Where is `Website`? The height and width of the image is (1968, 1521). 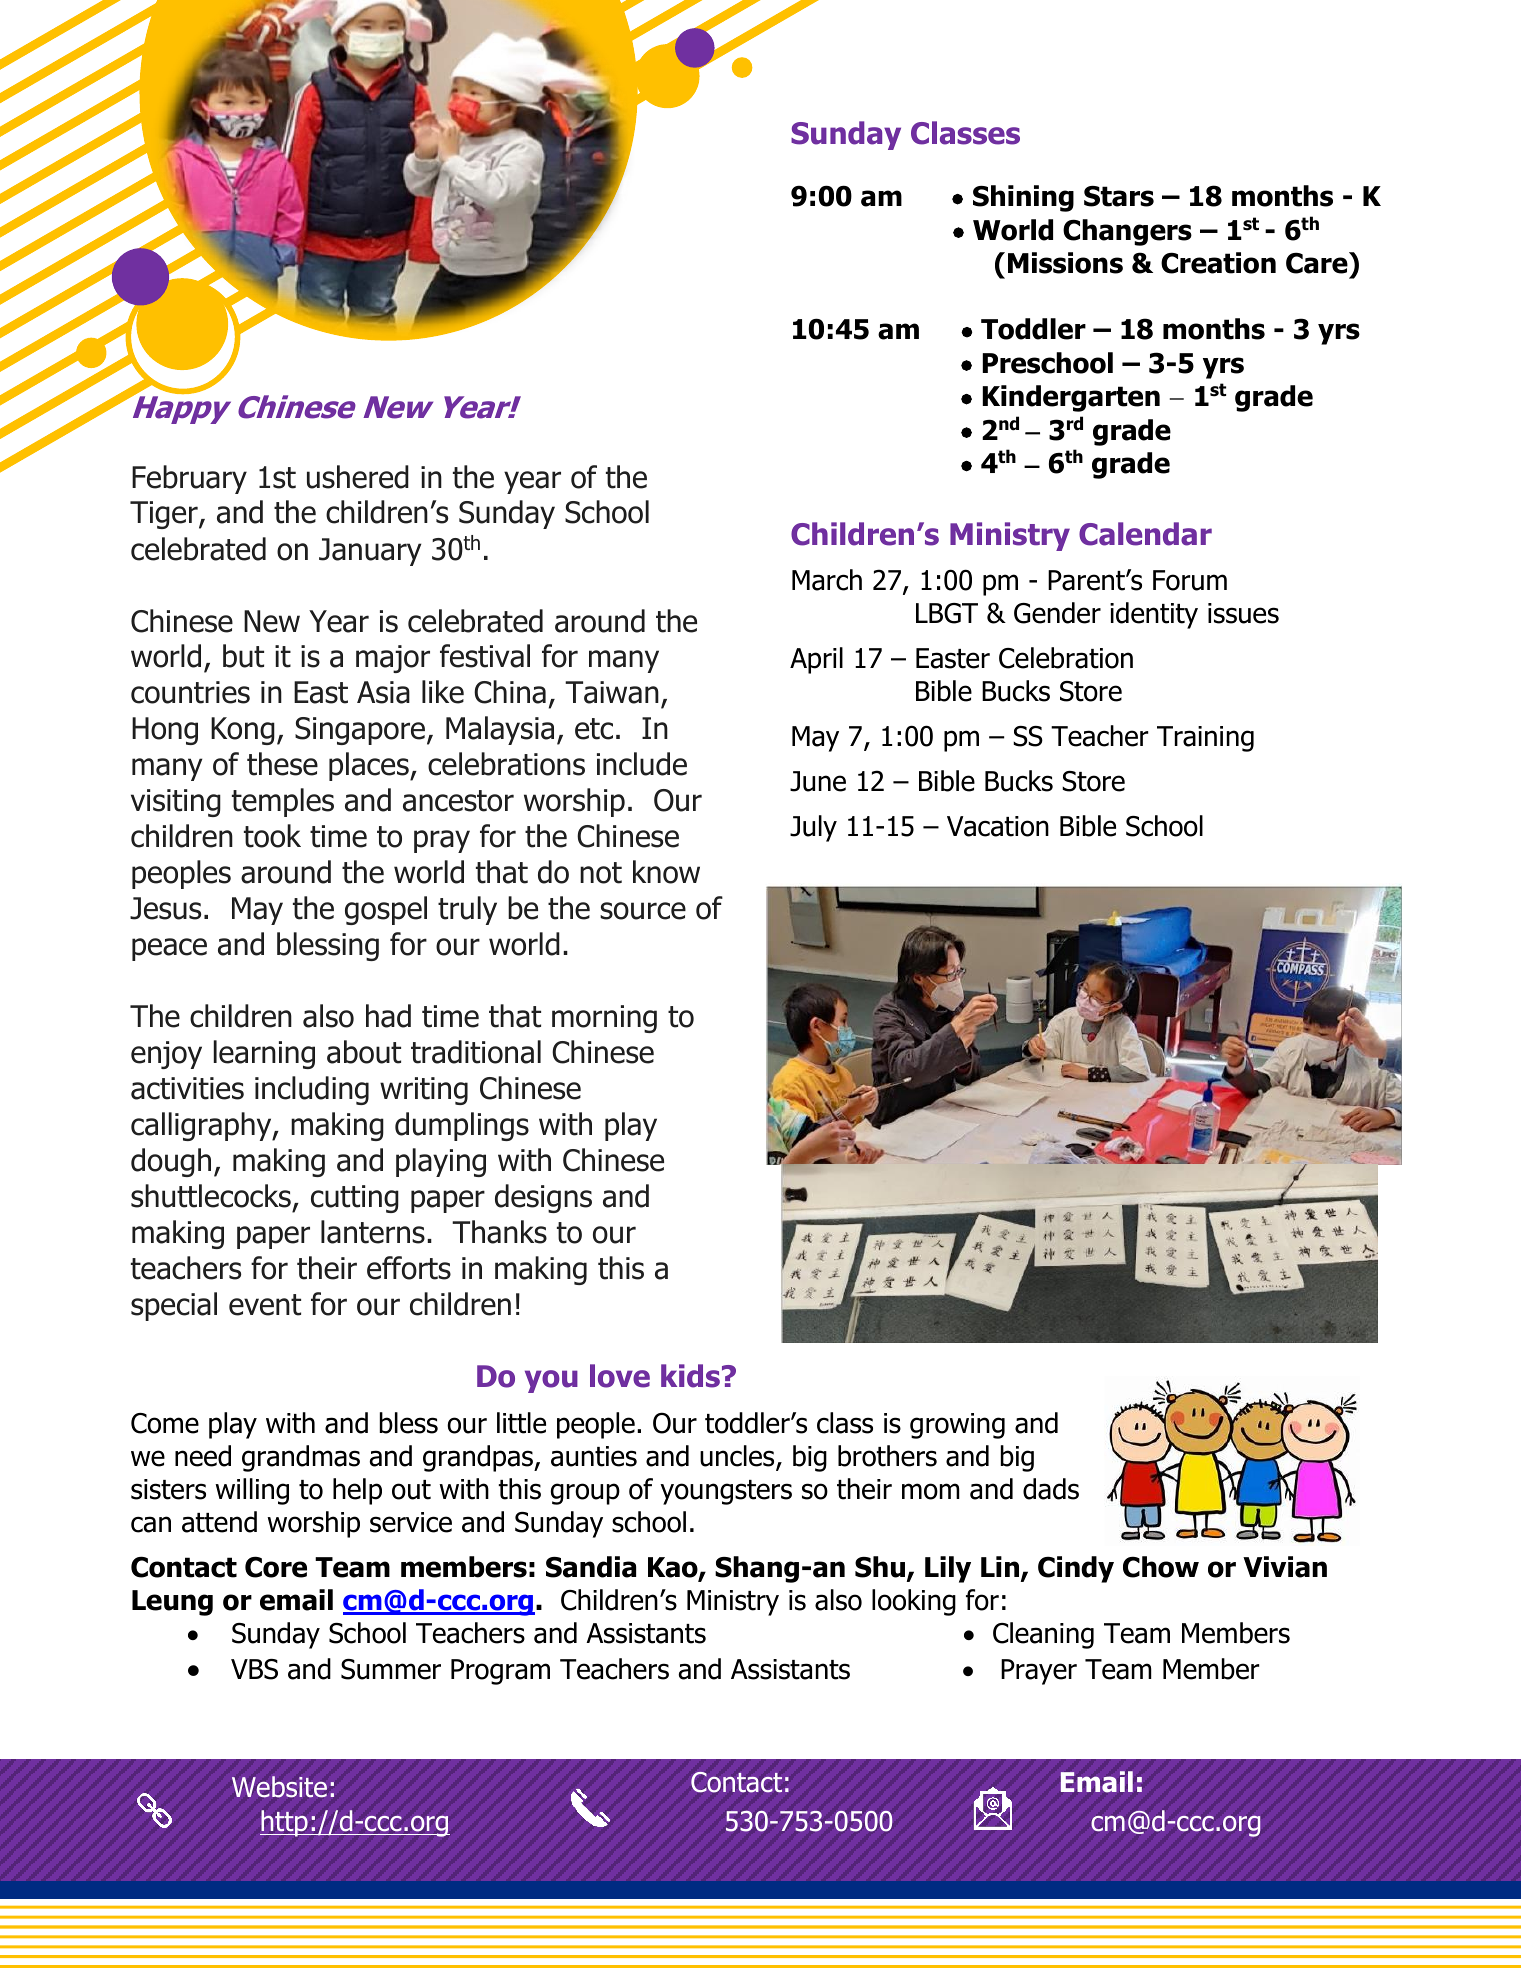 Website is located at coordinates (279, 1787).
